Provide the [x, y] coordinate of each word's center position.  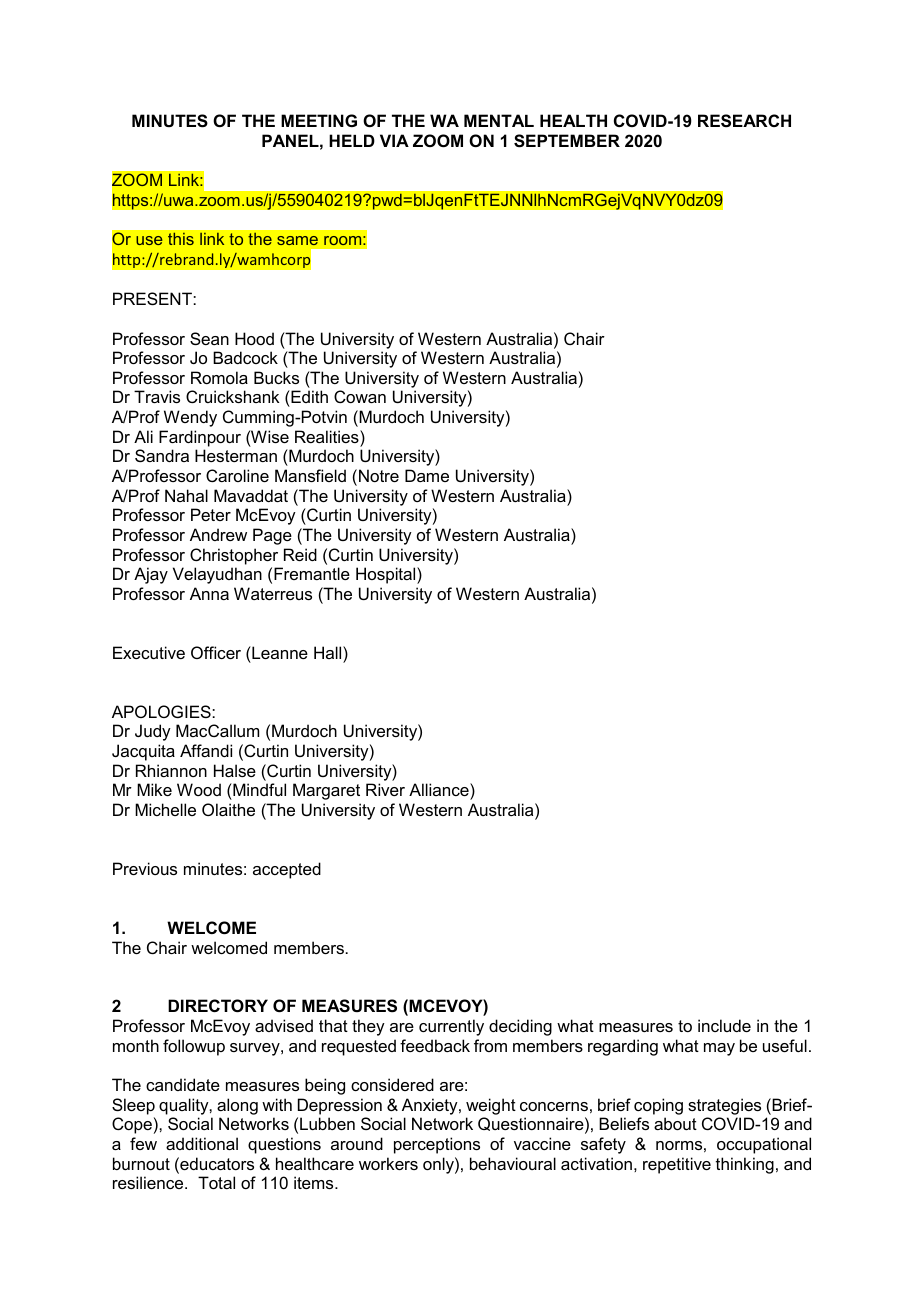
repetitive [677, 1165]
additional [202, 1143]
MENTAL [499, 120]
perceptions [437, 1145]
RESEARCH [744, 121]
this [181, 239]
